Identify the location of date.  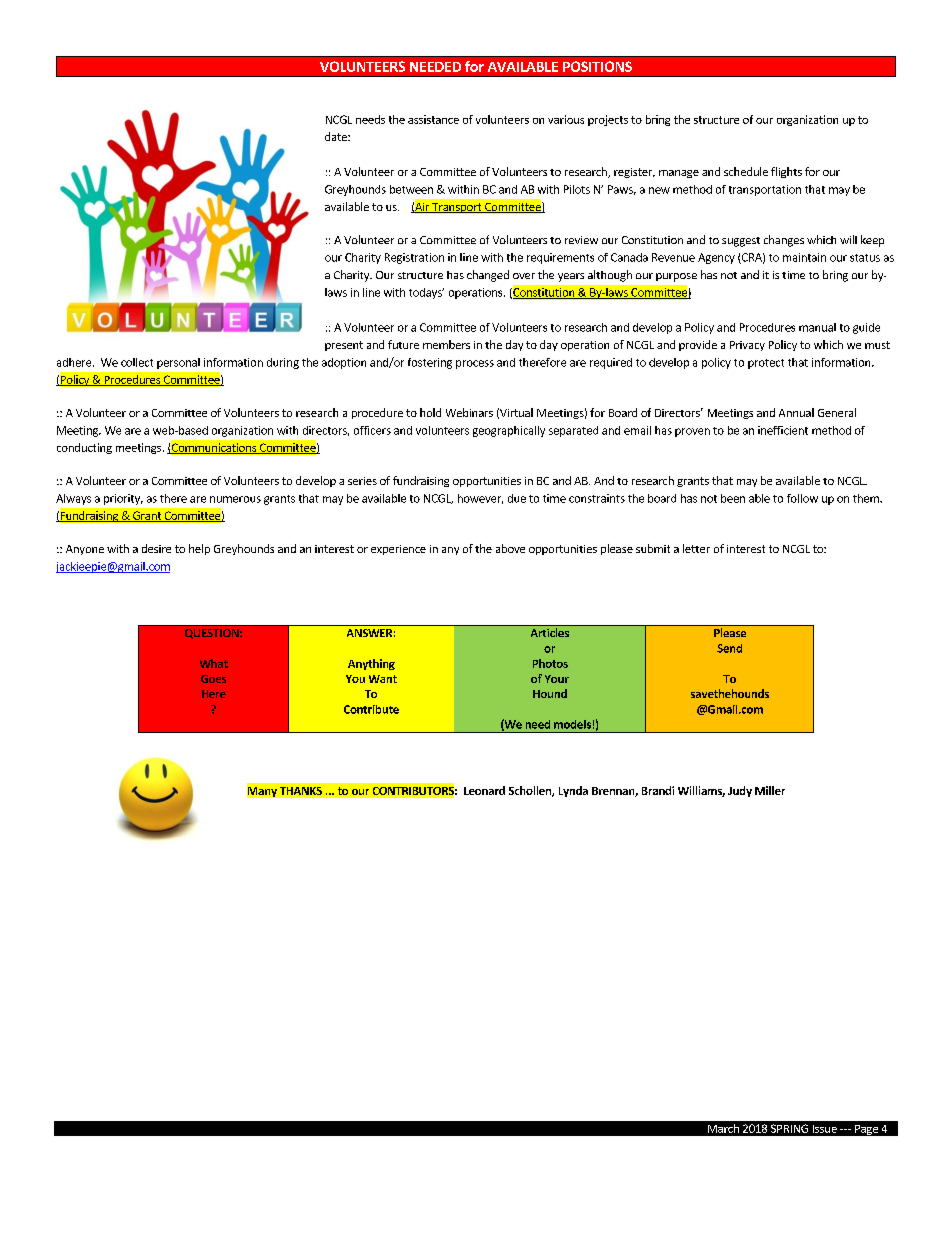
(337, 136).
